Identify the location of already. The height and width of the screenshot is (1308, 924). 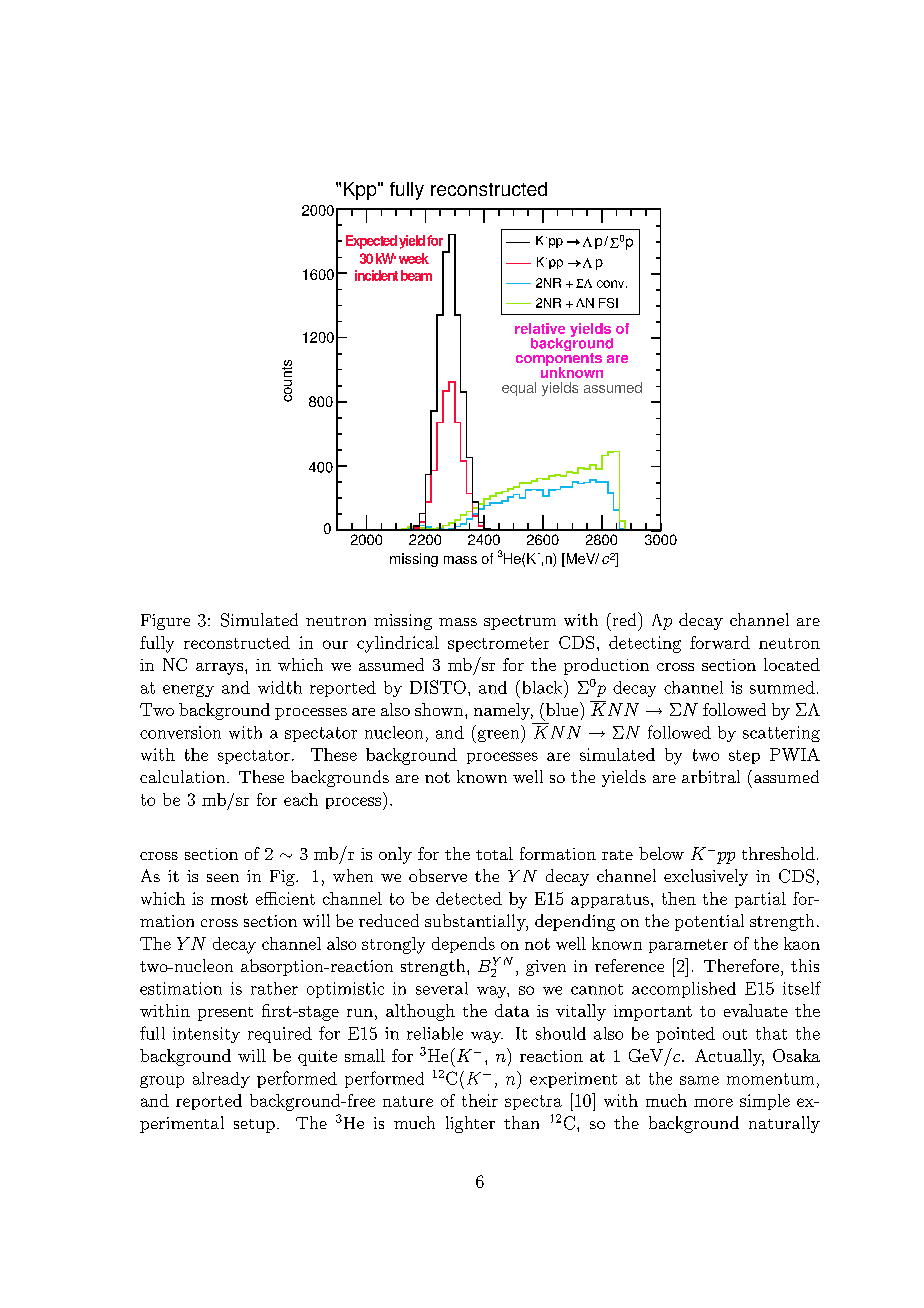
(221, 1080).
